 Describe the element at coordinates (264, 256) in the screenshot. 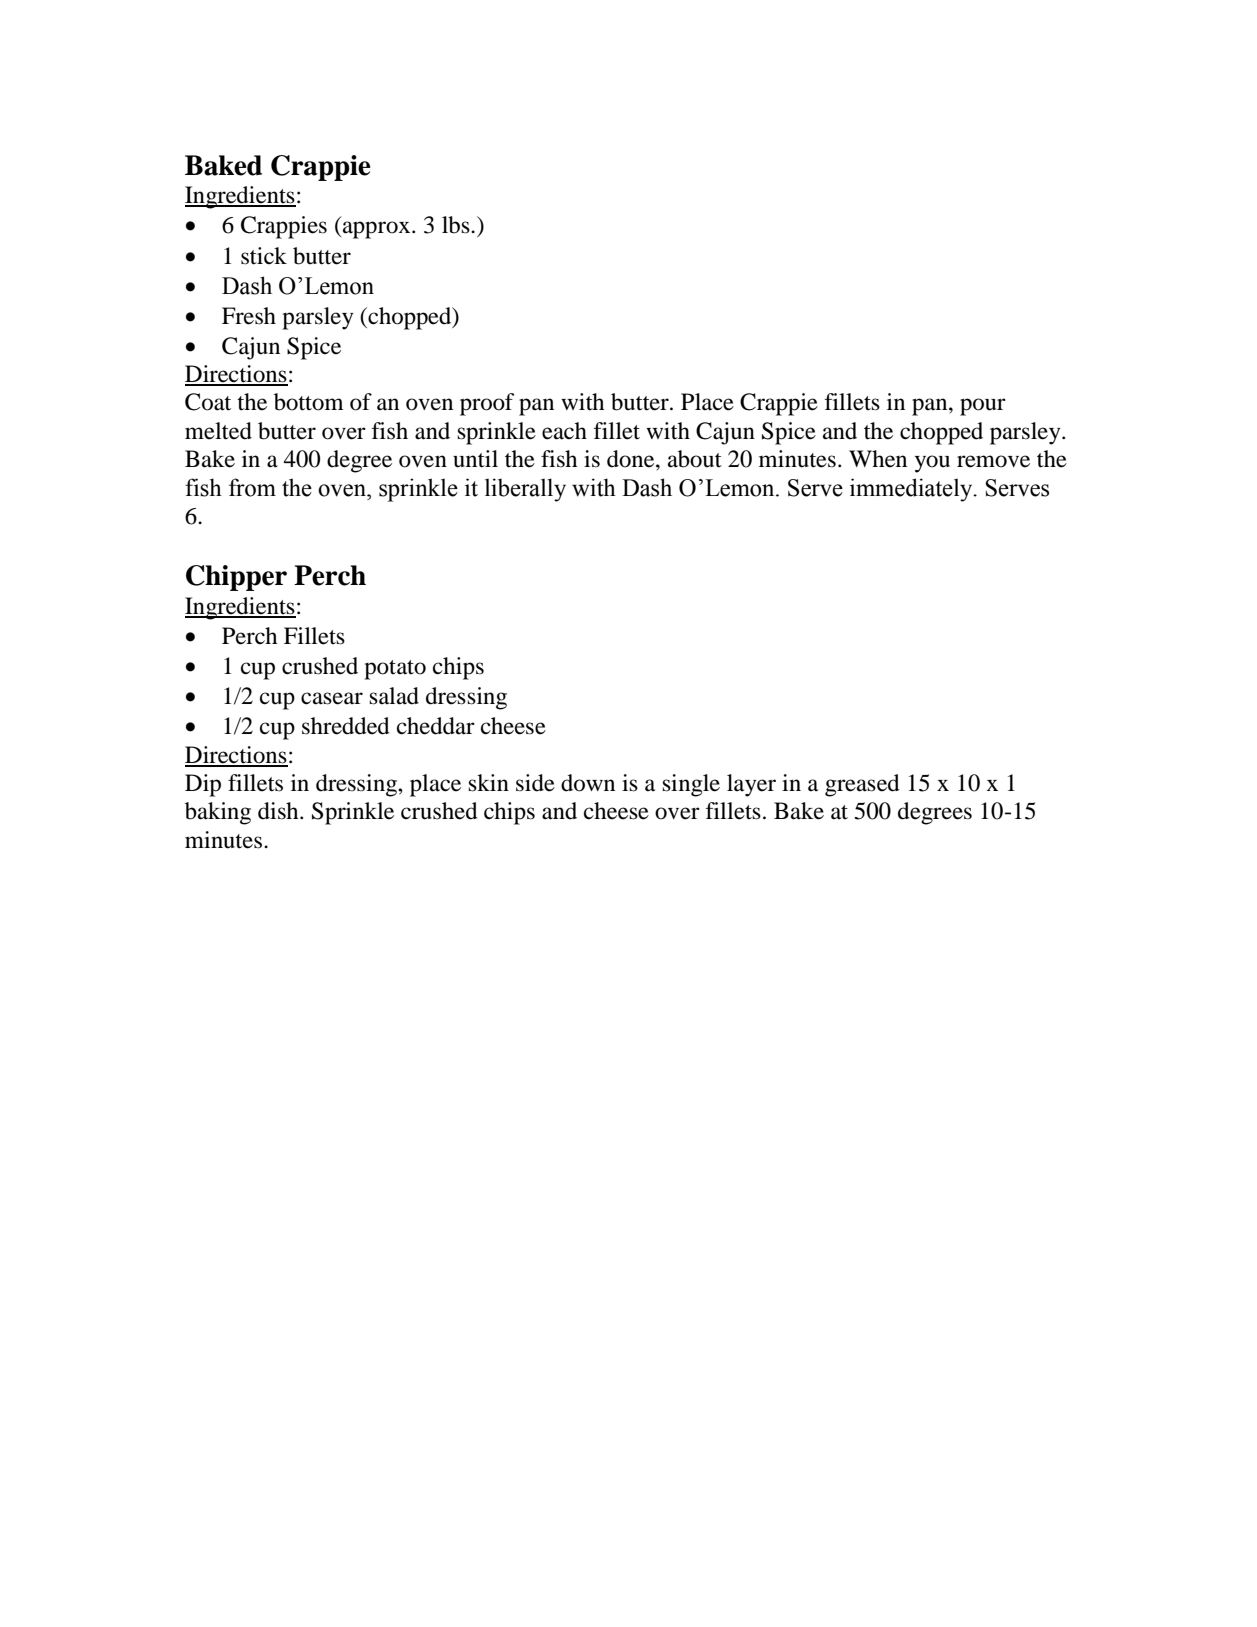

I see `stick` at that location.
